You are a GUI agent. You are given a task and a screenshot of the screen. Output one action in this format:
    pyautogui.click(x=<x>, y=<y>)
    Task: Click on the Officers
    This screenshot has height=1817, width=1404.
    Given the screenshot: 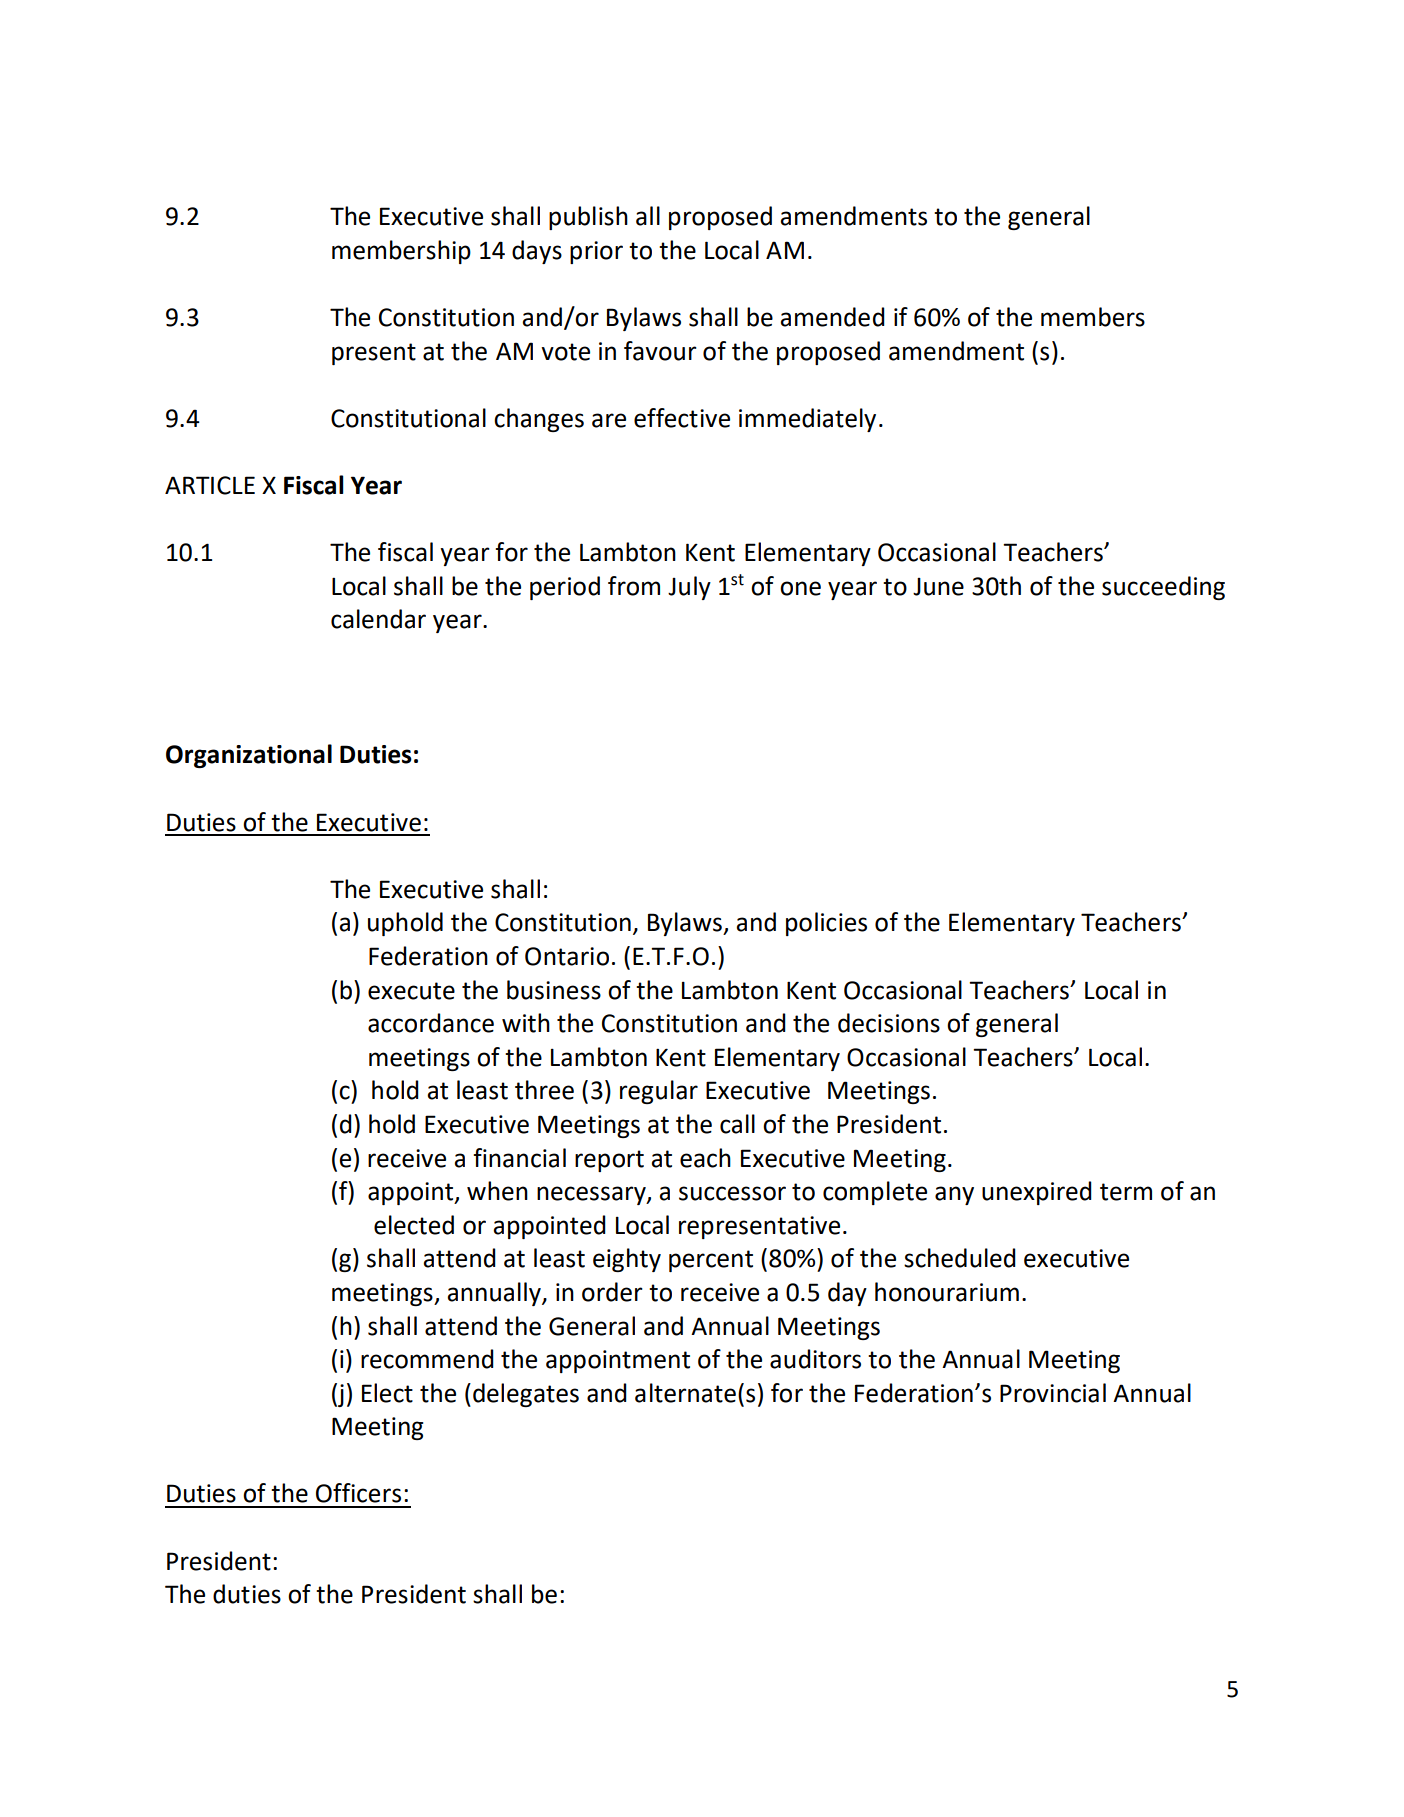 What is the action you would take?
    pyautogui.click(x=358, y=1493)
